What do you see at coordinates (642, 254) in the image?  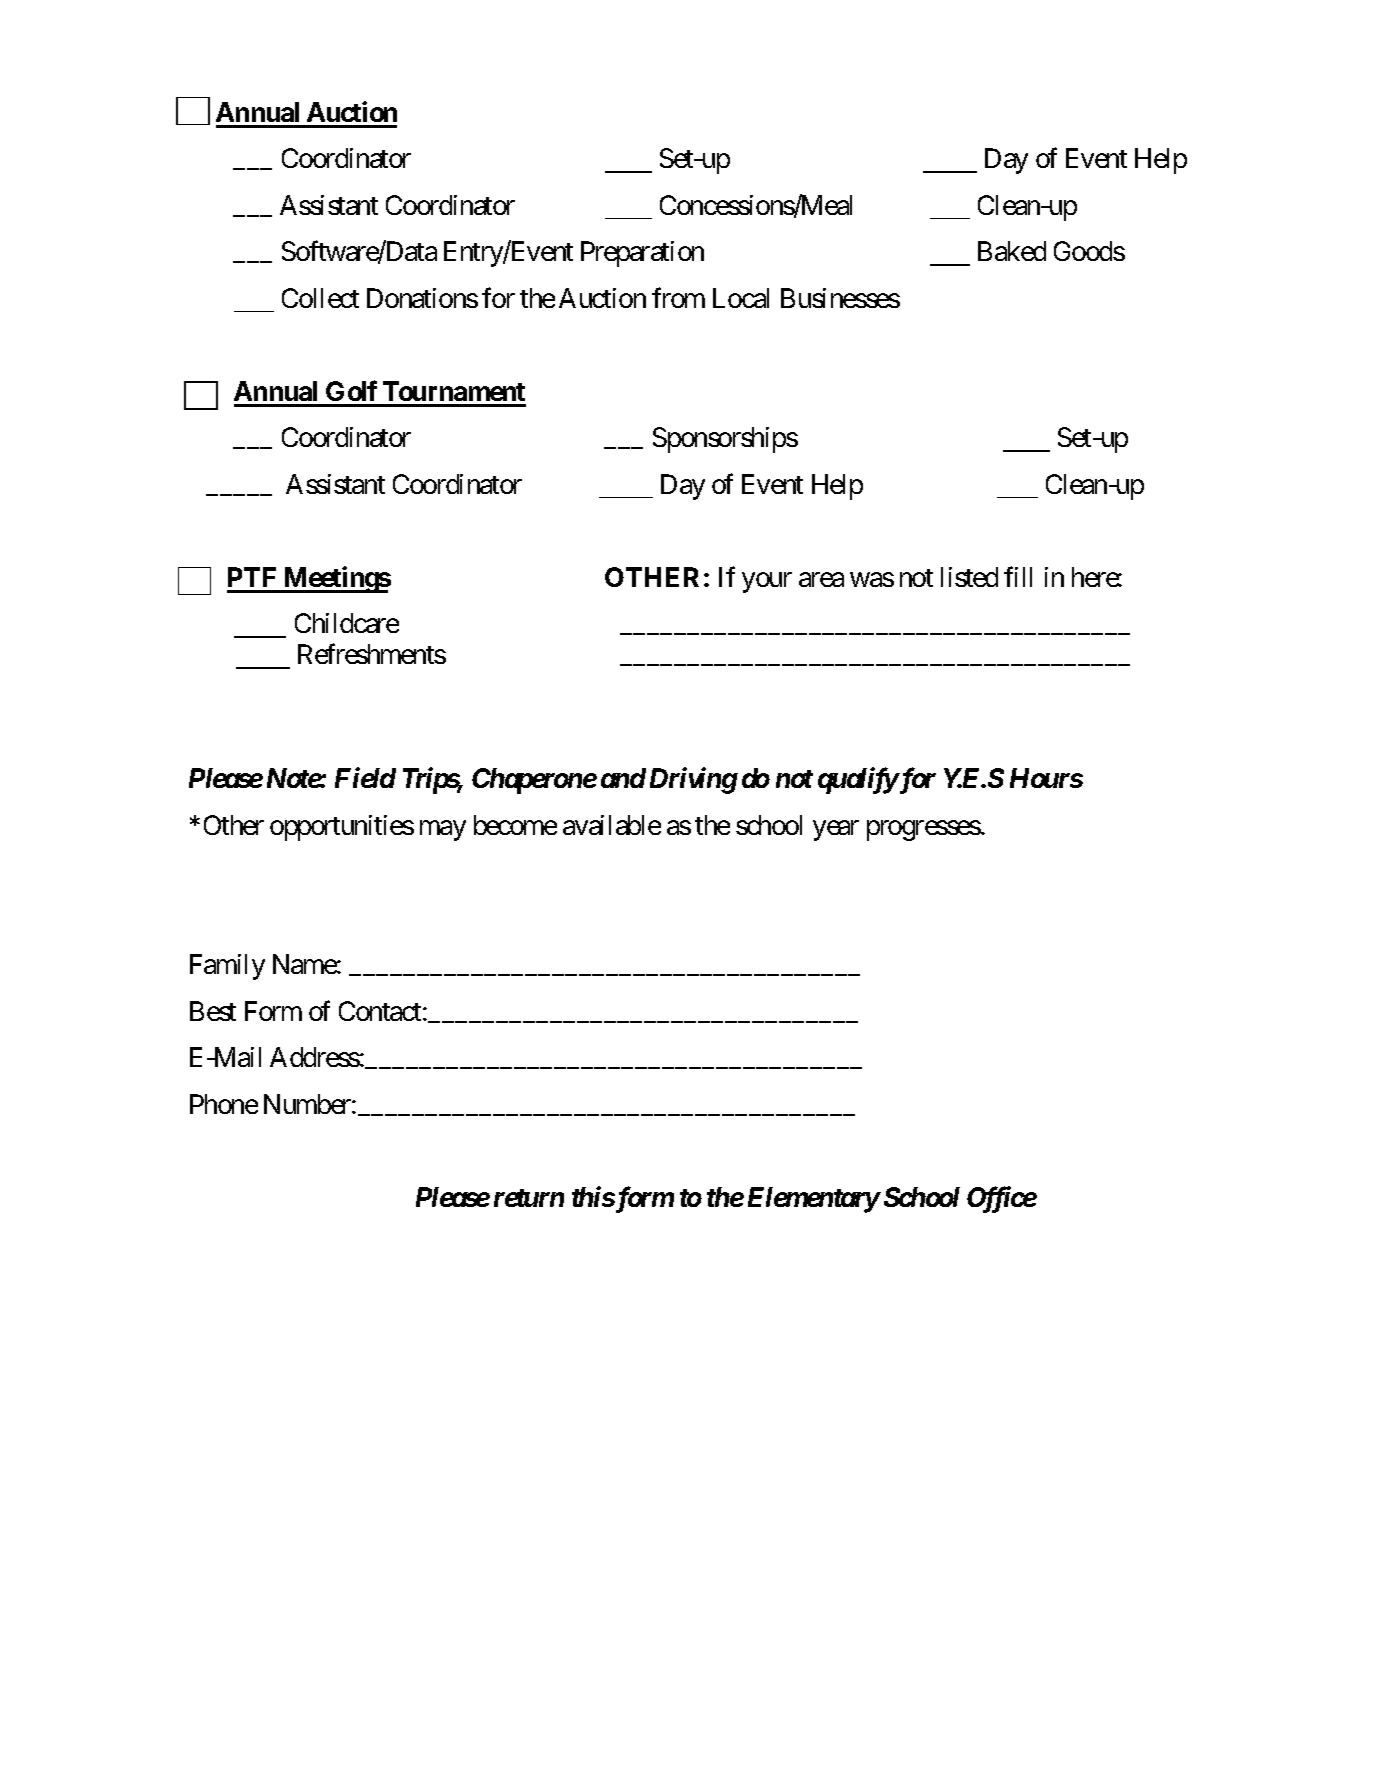 I see `Preparation` at bounding box center [642, 254].
